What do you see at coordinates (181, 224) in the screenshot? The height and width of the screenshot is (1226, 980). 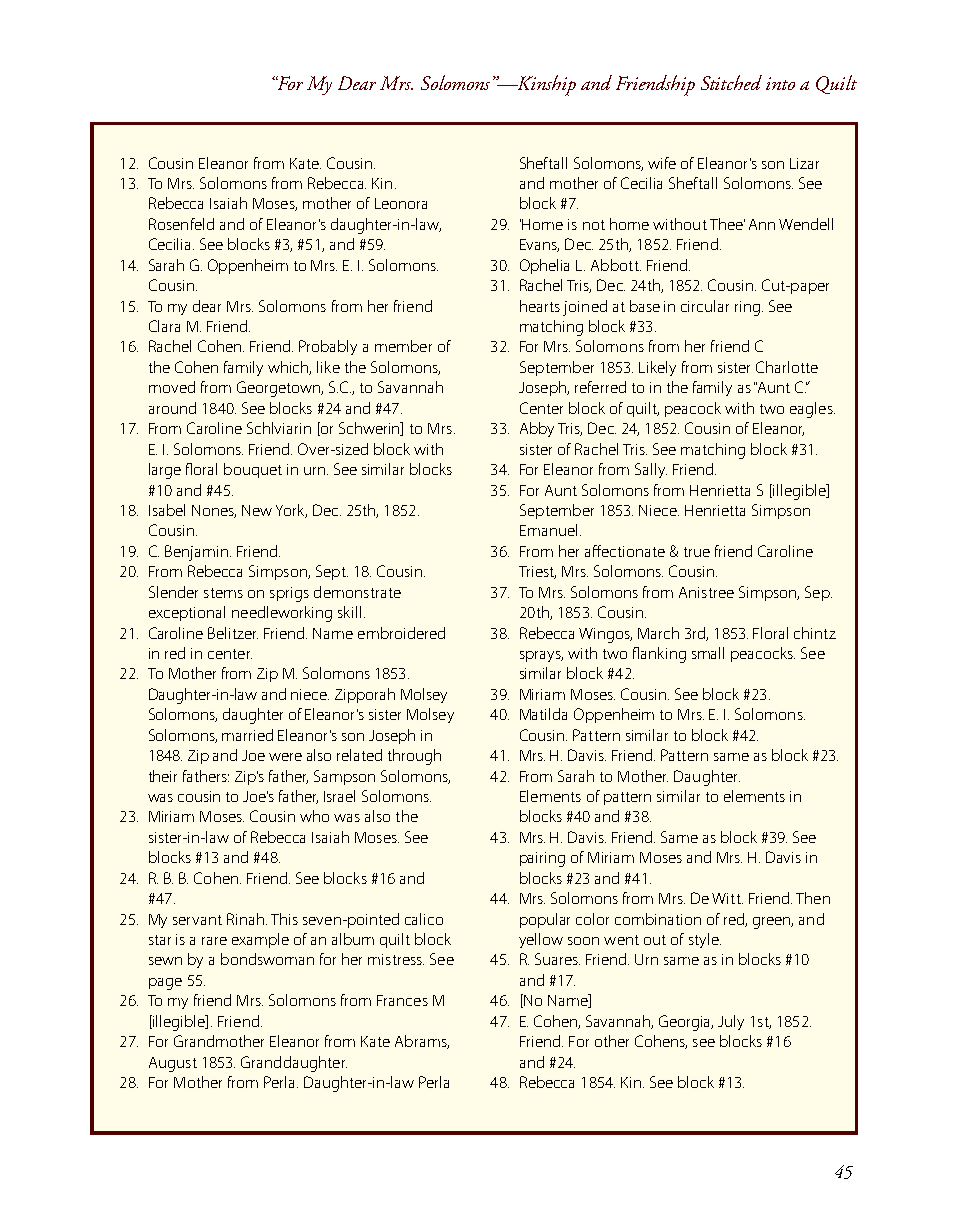 I see `Rosenfeld` at bounding box center [181, 224].
